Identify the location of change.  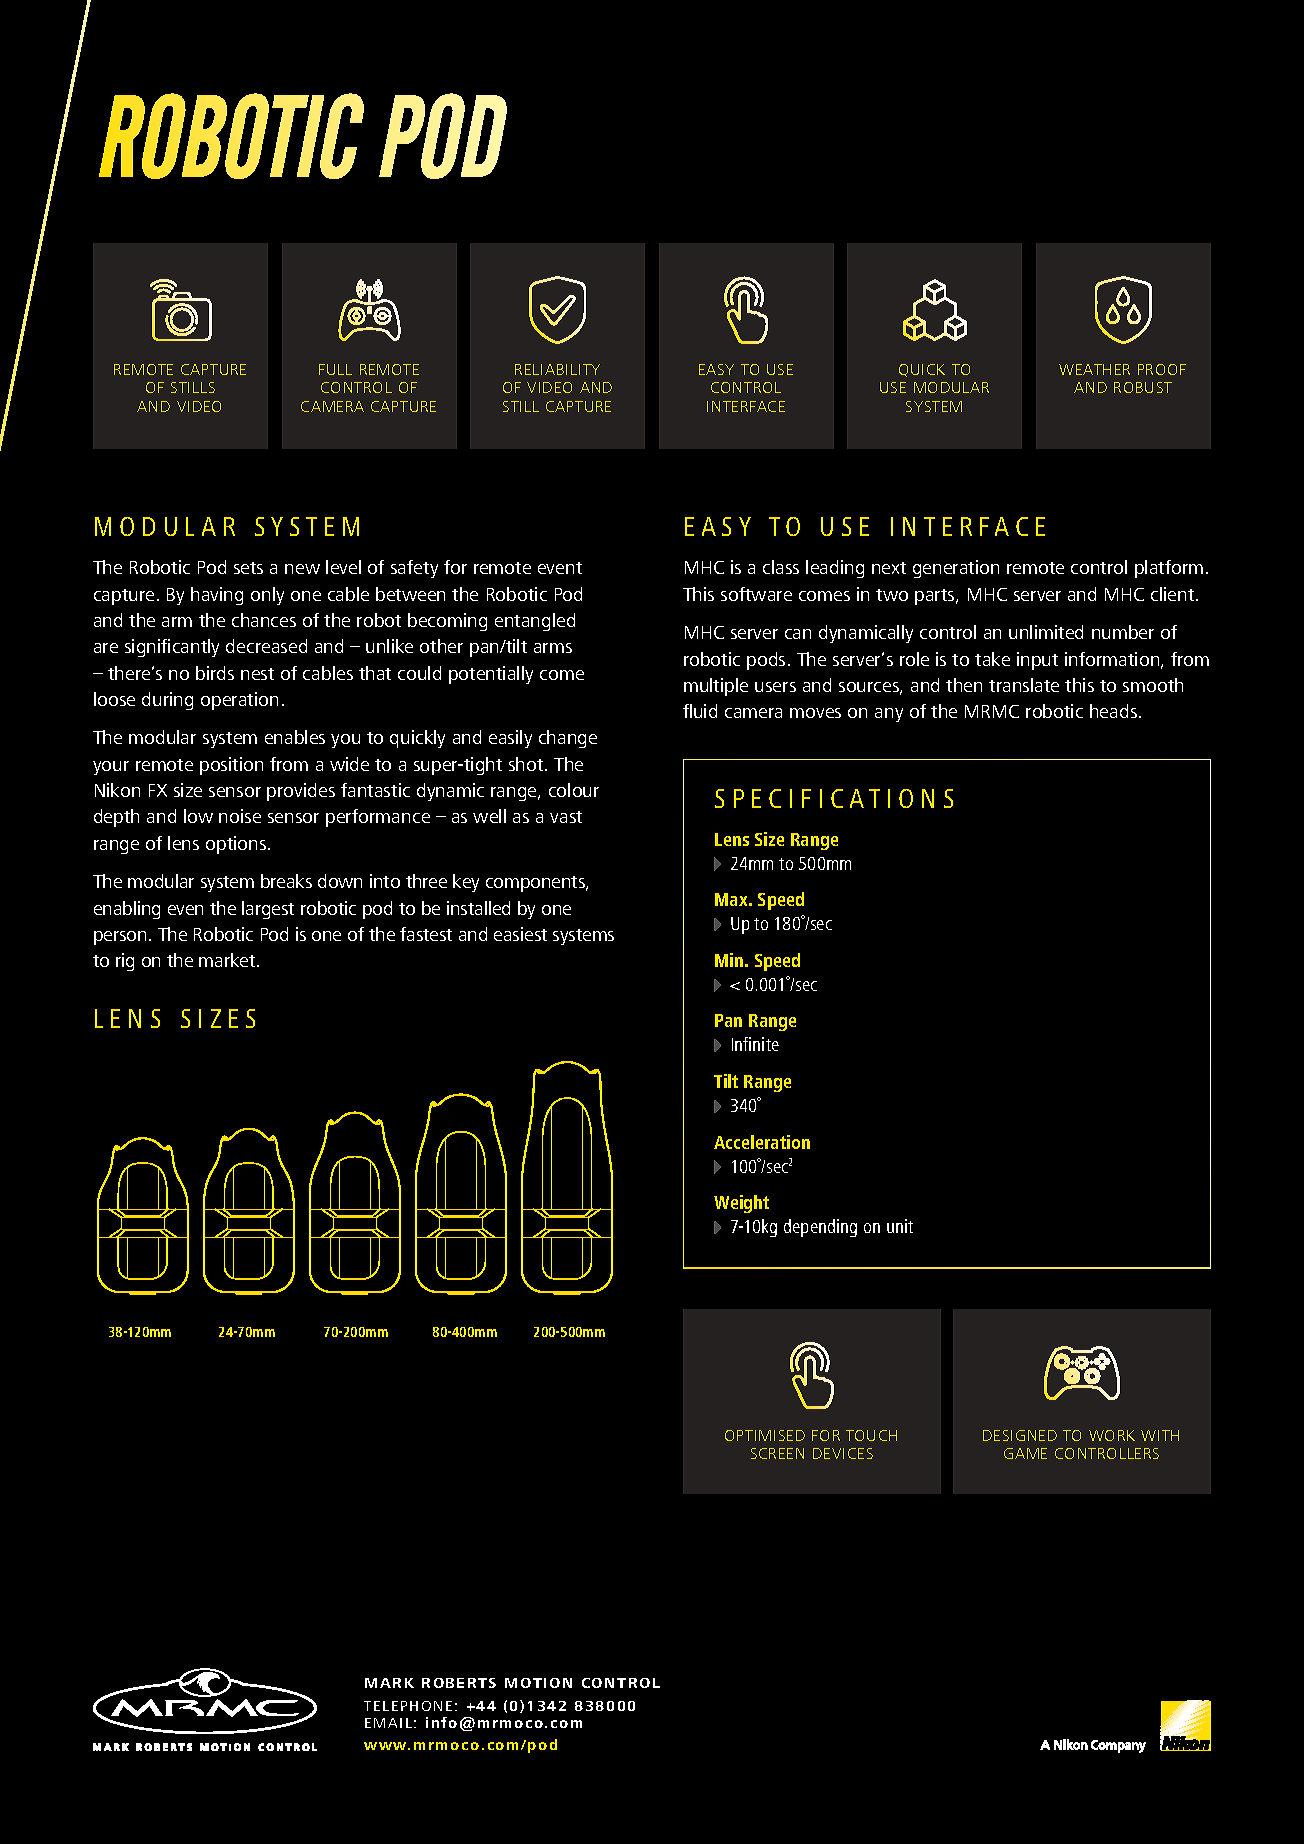
(568, 739).
